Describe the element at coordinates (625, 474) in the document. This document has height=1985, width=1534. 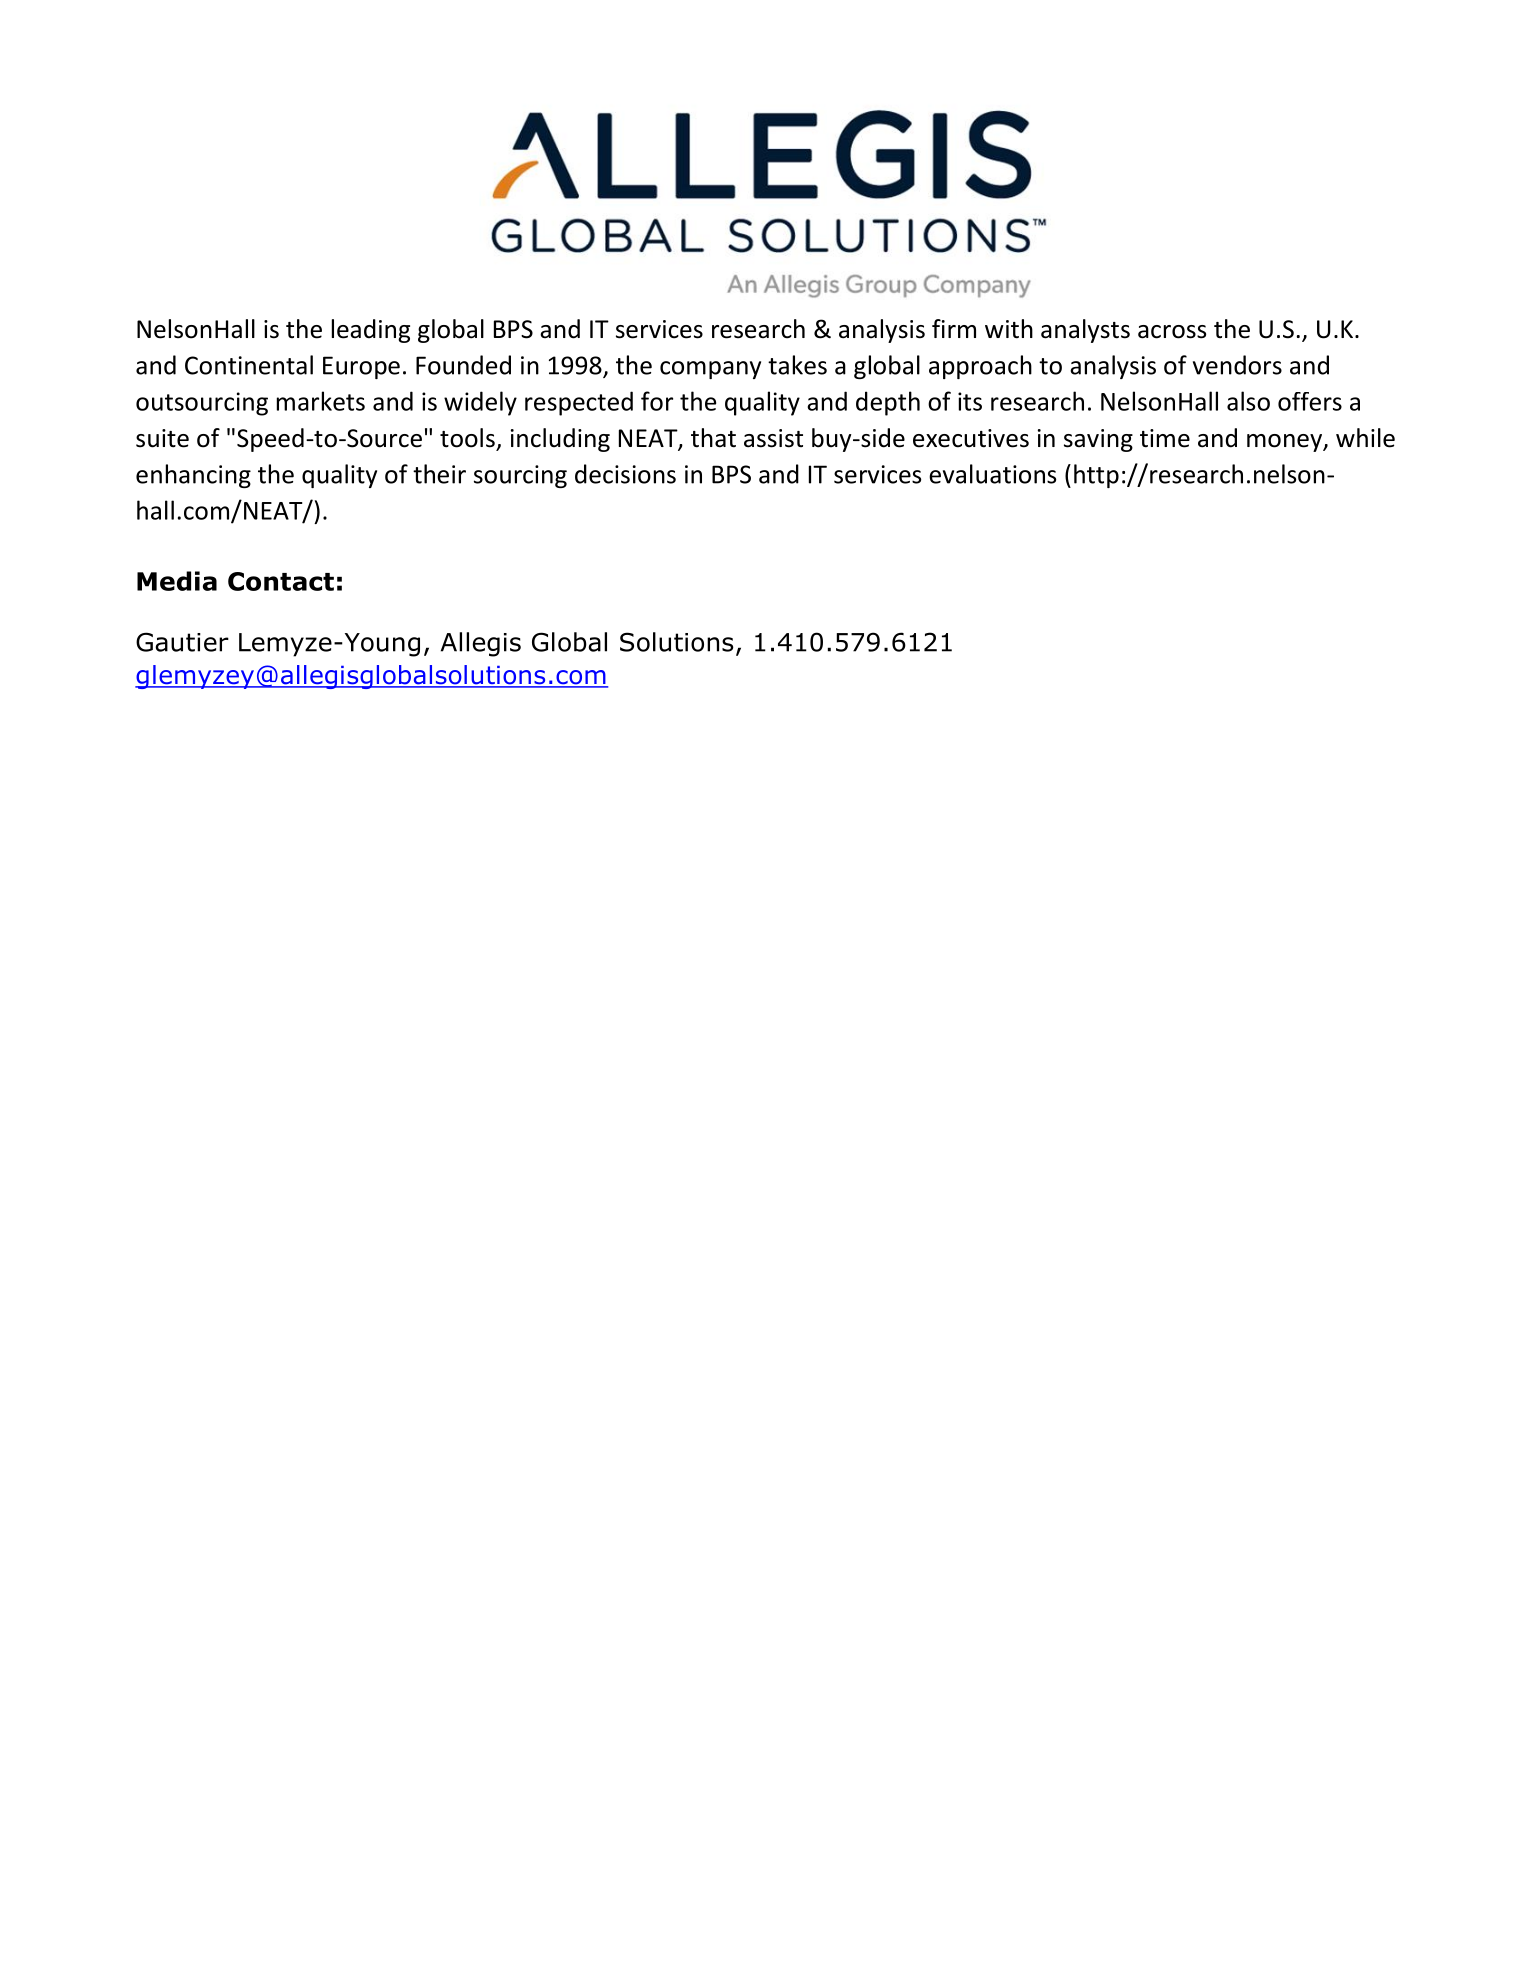
I see `decisions` at that location.
